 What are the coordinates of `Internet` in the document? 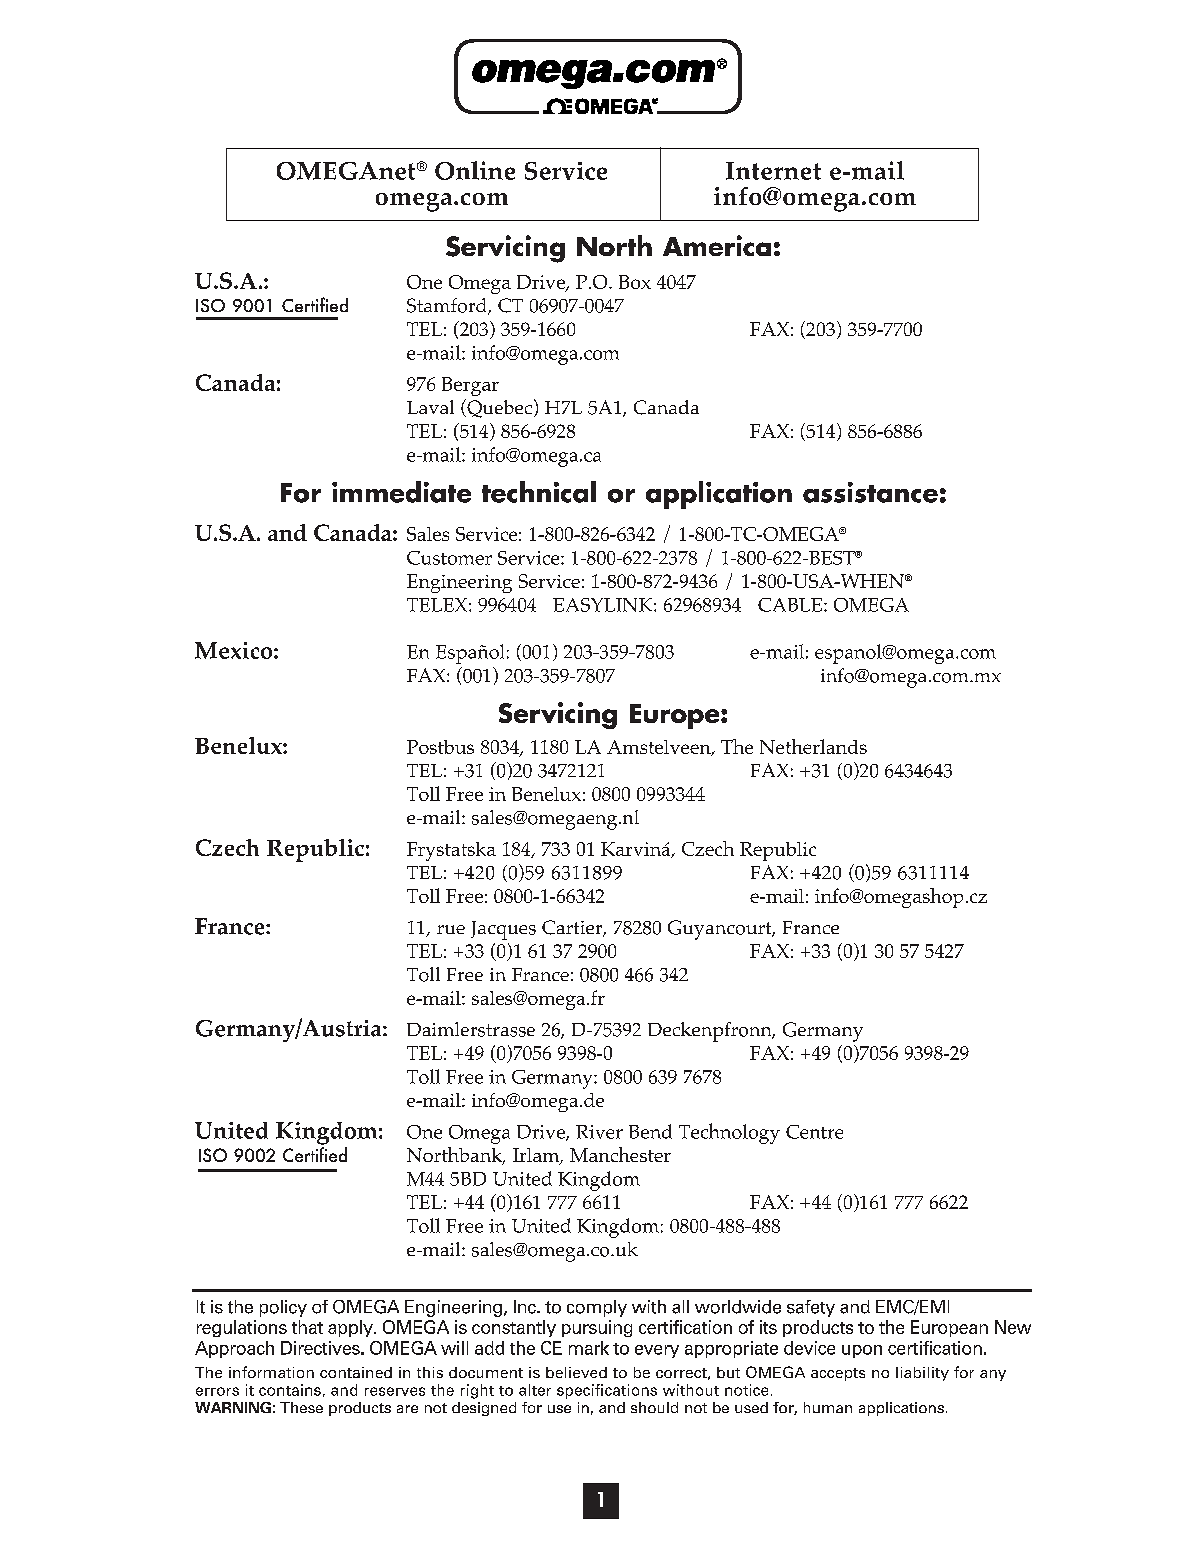 It's located at (773, 171).
